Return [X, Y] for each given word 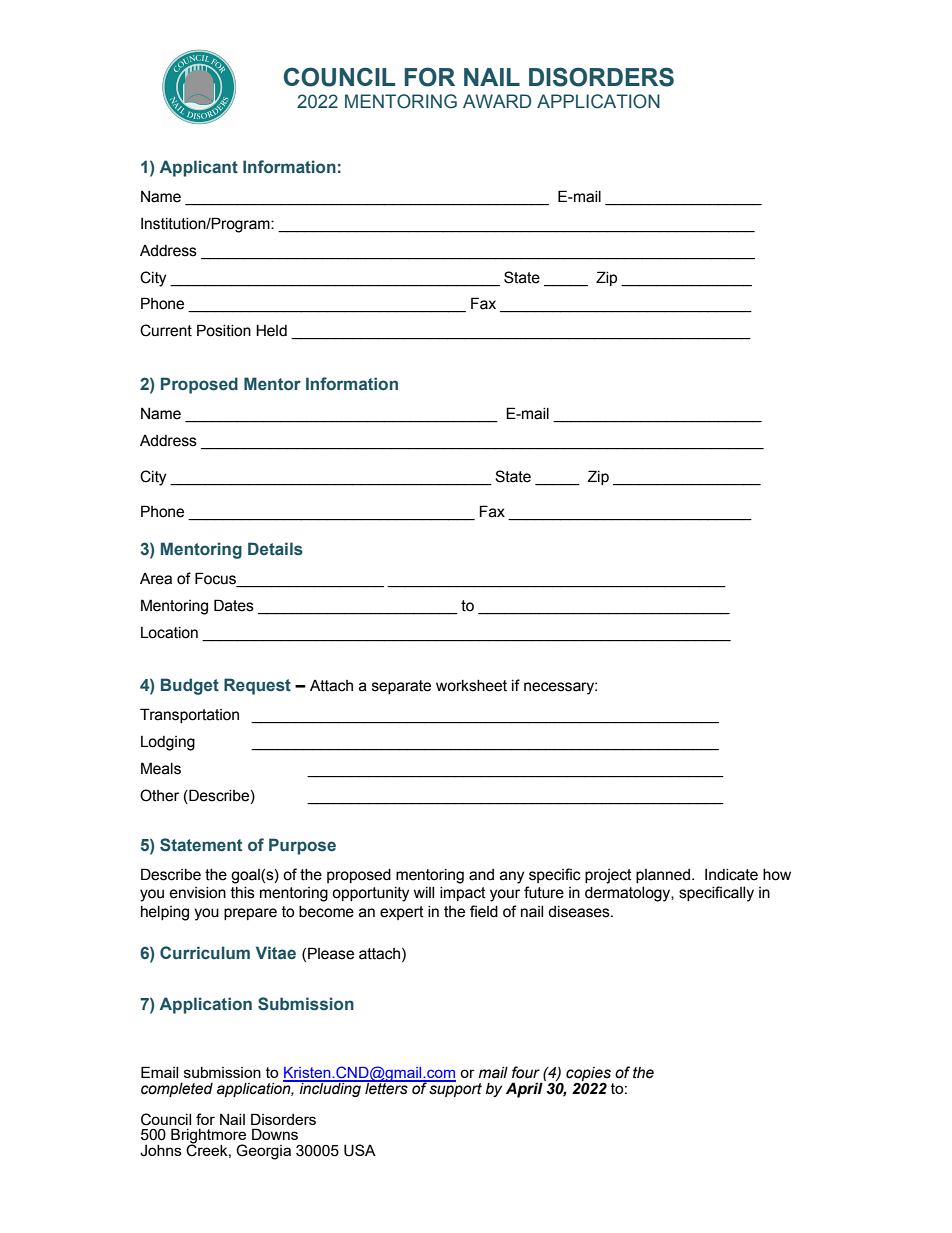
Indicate [731, 875]
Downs [275, 1134]
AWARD [497, 101]
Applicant [199, 168]
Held [271, 330]
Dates [234, 605]
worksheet [471, 686]
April [525, 1089]
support [455, 1088]
